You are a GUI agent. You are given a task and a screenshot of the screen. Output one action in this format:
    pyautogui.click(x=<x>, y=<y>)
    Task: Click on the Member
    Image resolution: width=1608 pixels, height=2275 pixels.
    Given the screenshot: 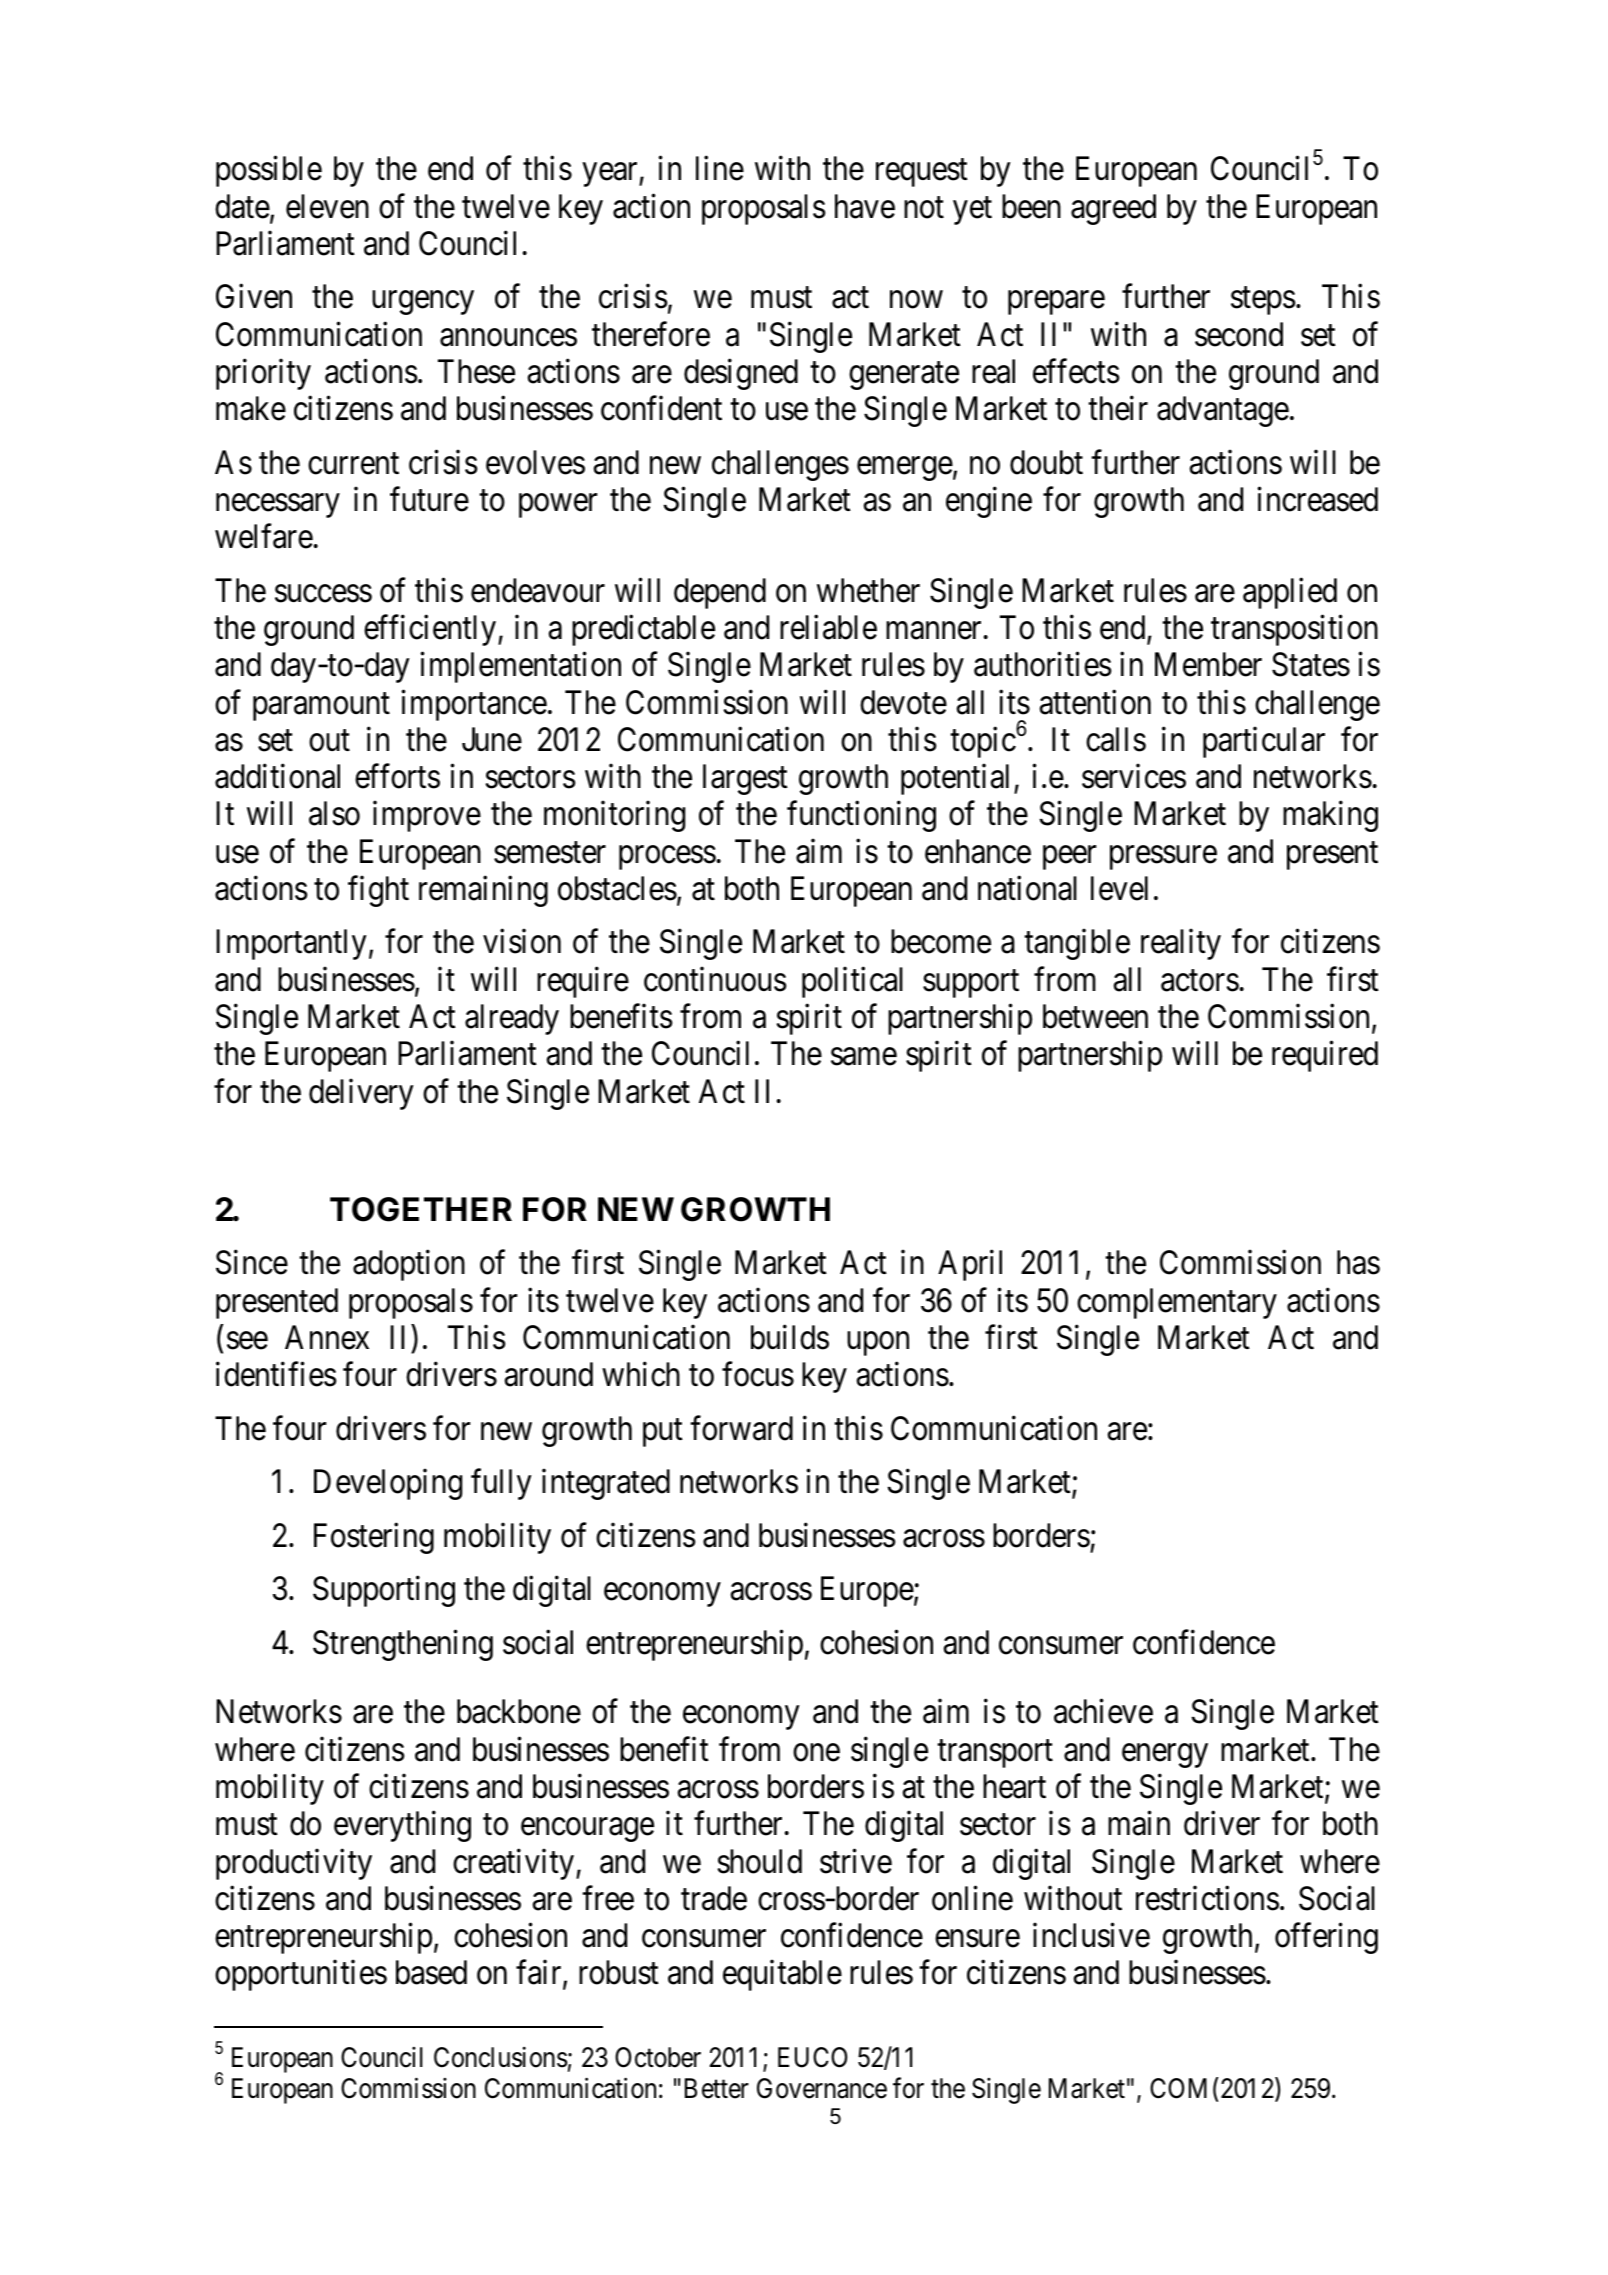 What is the action you would take?
    pyautogui.click(x=1208, y=664)
